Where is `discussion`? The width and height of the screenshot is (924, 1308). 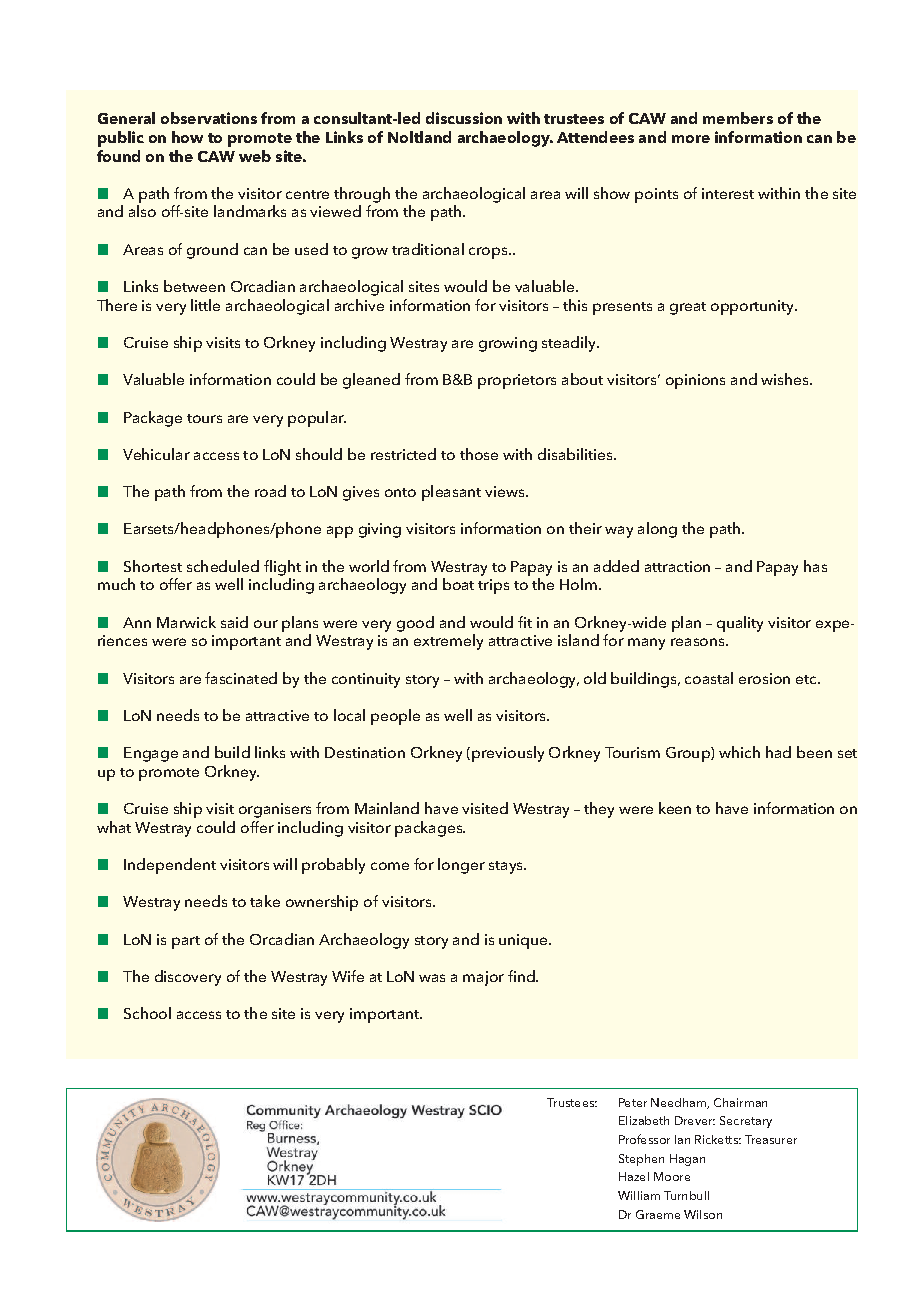
discussion is located at coordinates (464, 118).
